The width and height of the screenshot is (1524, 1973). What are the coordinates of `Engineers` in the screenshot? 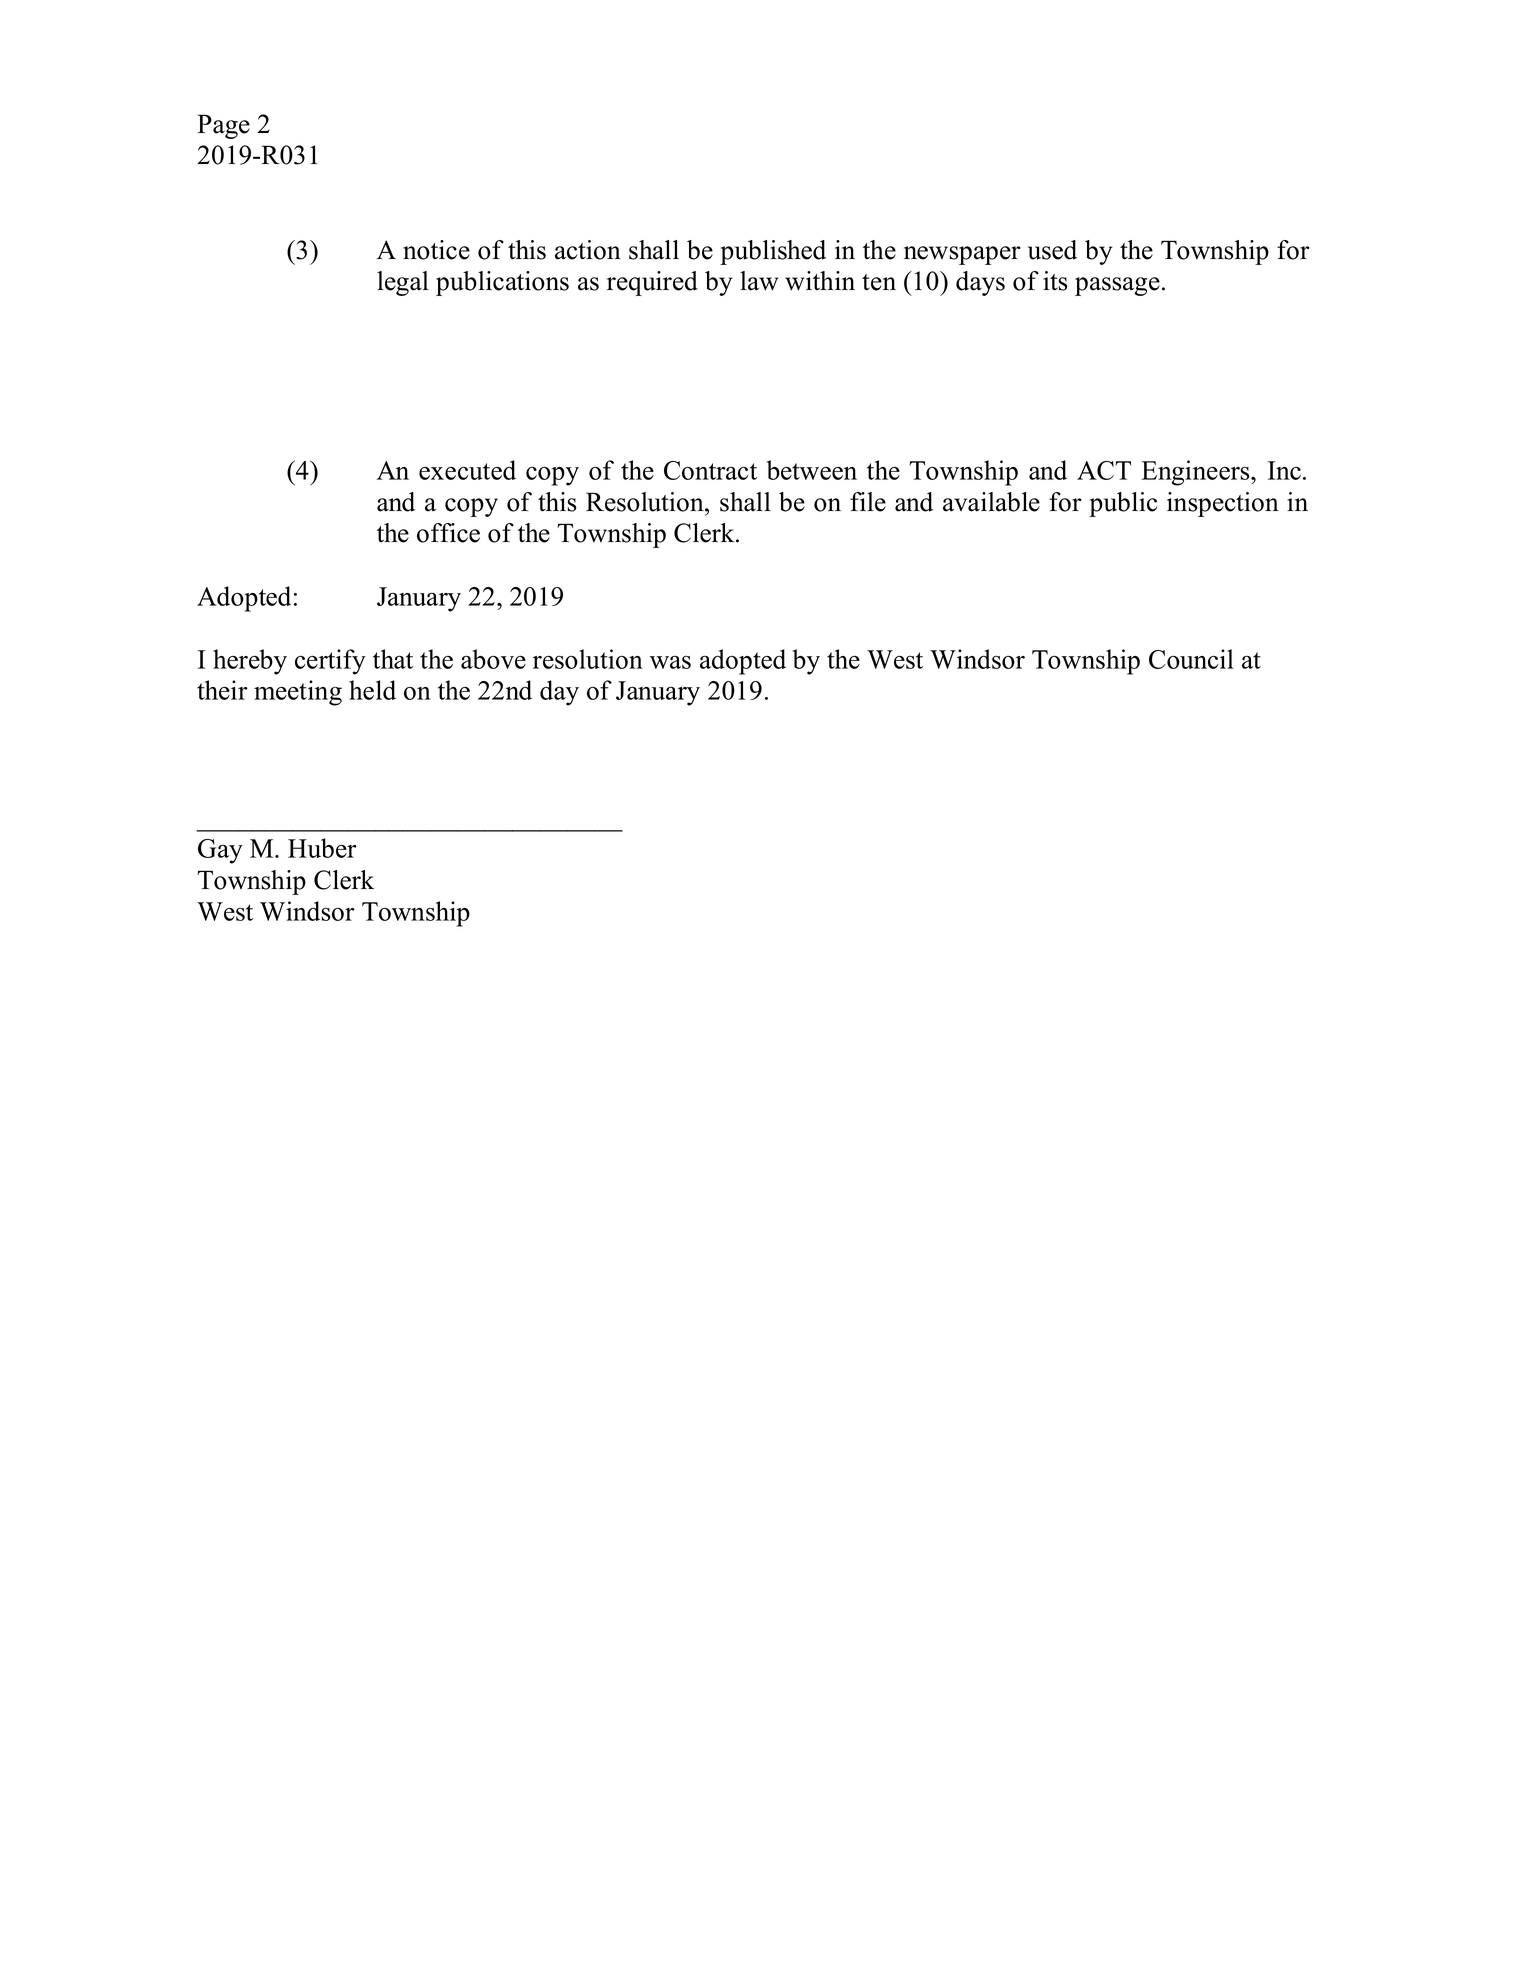 It's located at (1196, 473).
